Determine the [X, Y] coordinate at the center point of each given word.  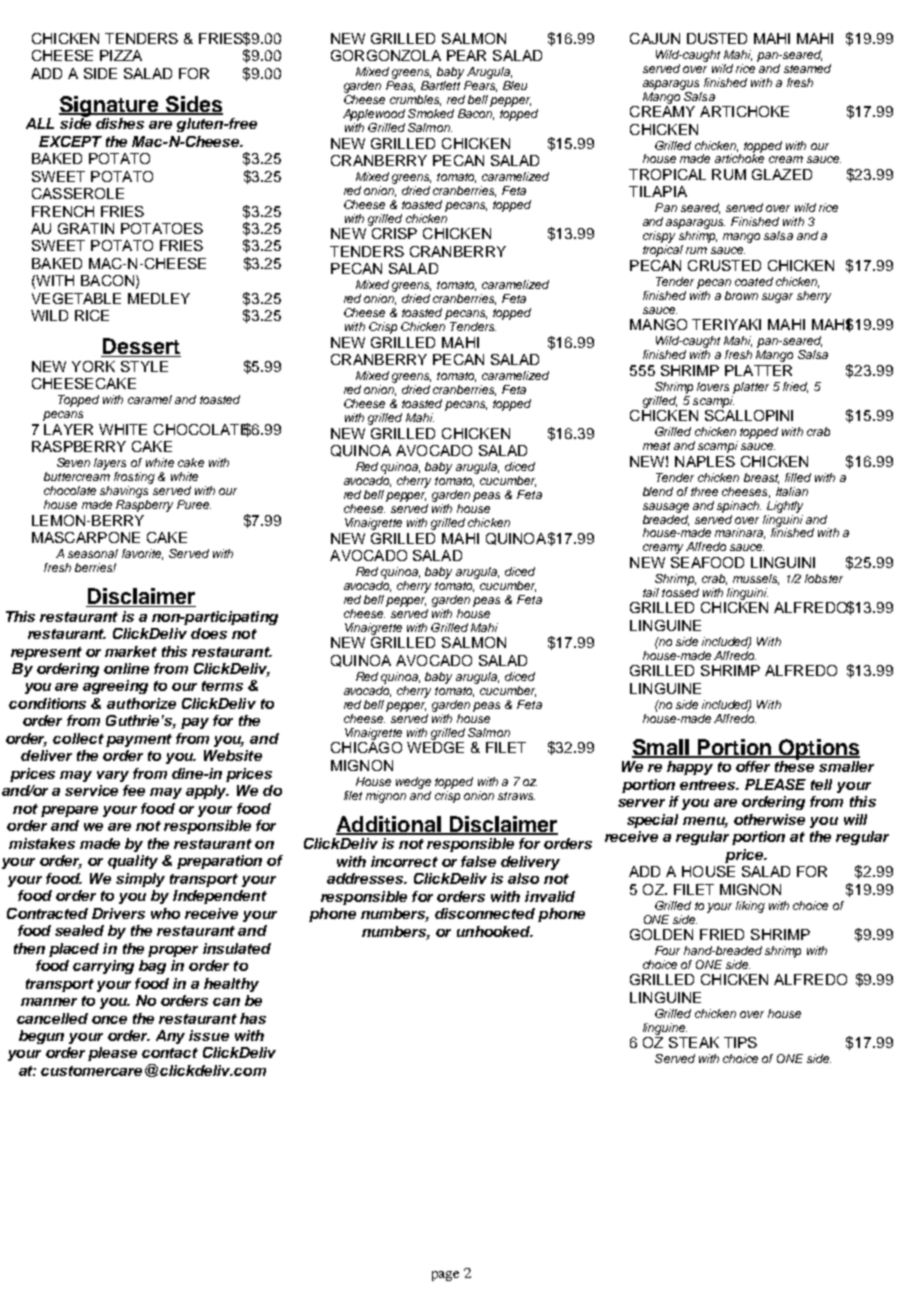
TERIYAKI [726, 324]
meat [656, 446]
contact [170, 1053]
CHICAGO [366, 746]
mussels [756, 579]
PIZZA [121, 55]
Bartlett [440, 85]
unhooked [495, 931]
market [131, 651]
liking [750, 907]
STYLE [144, 366]
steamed [807, 68]
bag [152, 967]
